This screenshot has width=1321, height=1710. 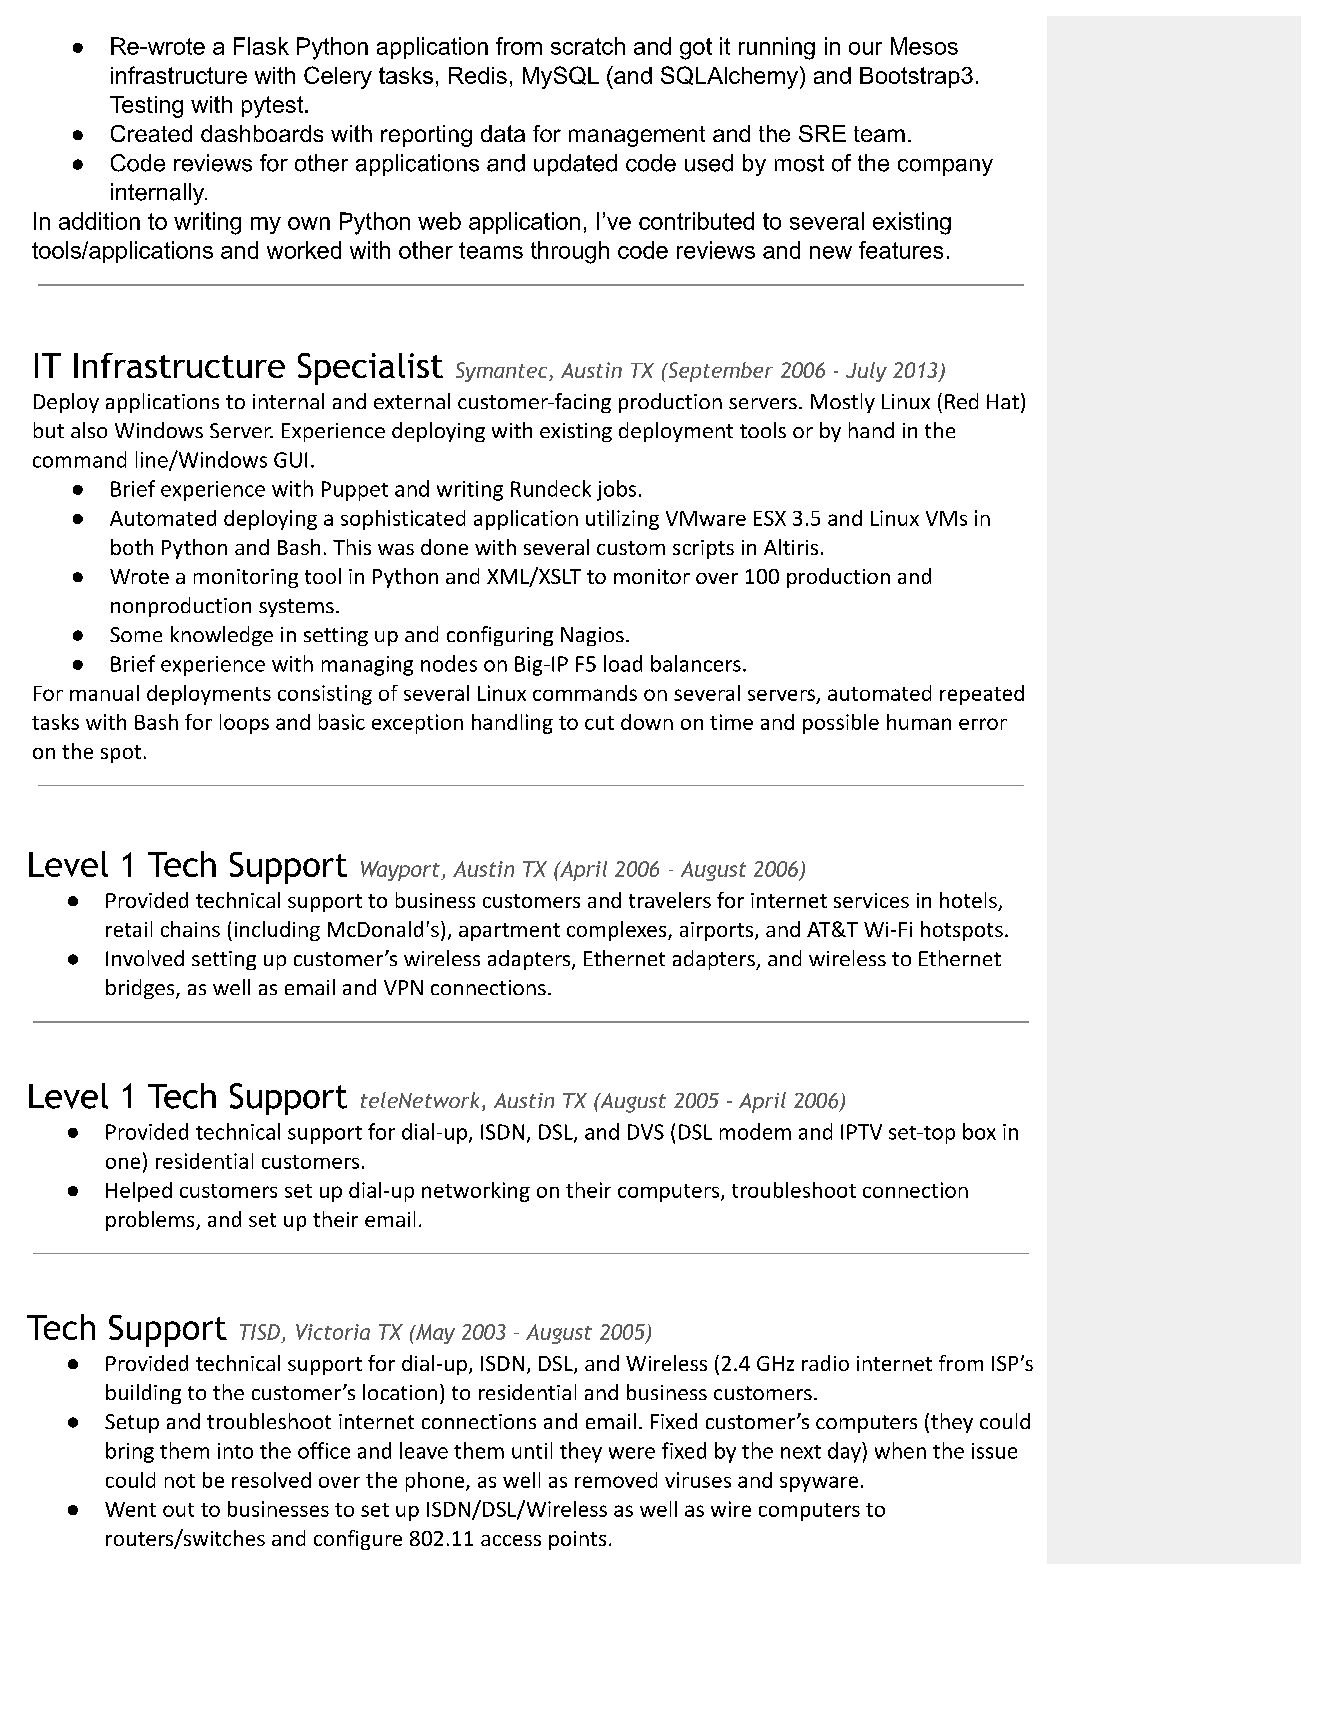 I want to click on not, so click(x=180, y=1481).
